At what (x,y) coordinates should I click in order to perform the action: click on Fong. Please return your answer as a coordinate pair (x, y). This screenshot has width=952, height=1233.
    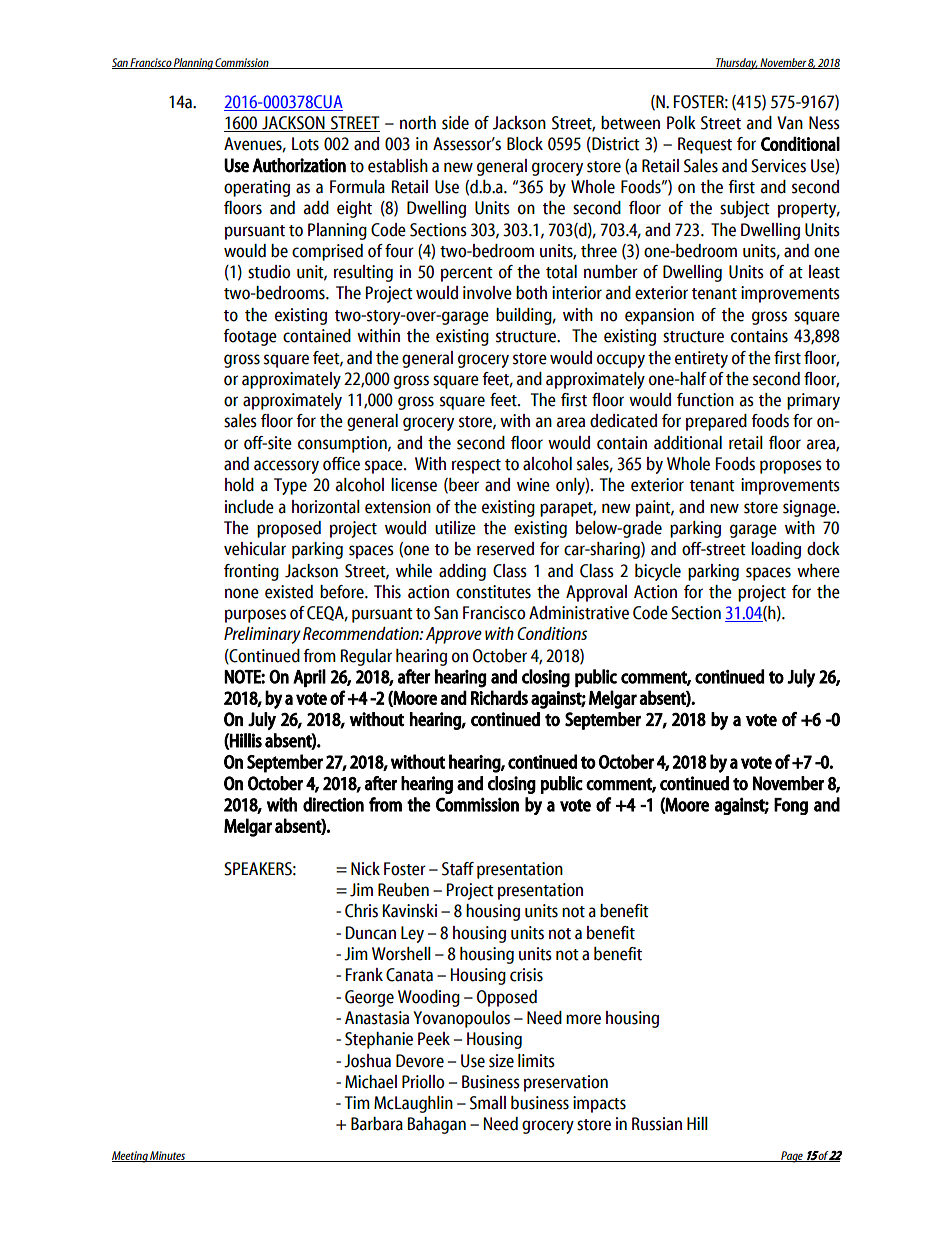
    Looking at the image, I should click on (791, 806).
